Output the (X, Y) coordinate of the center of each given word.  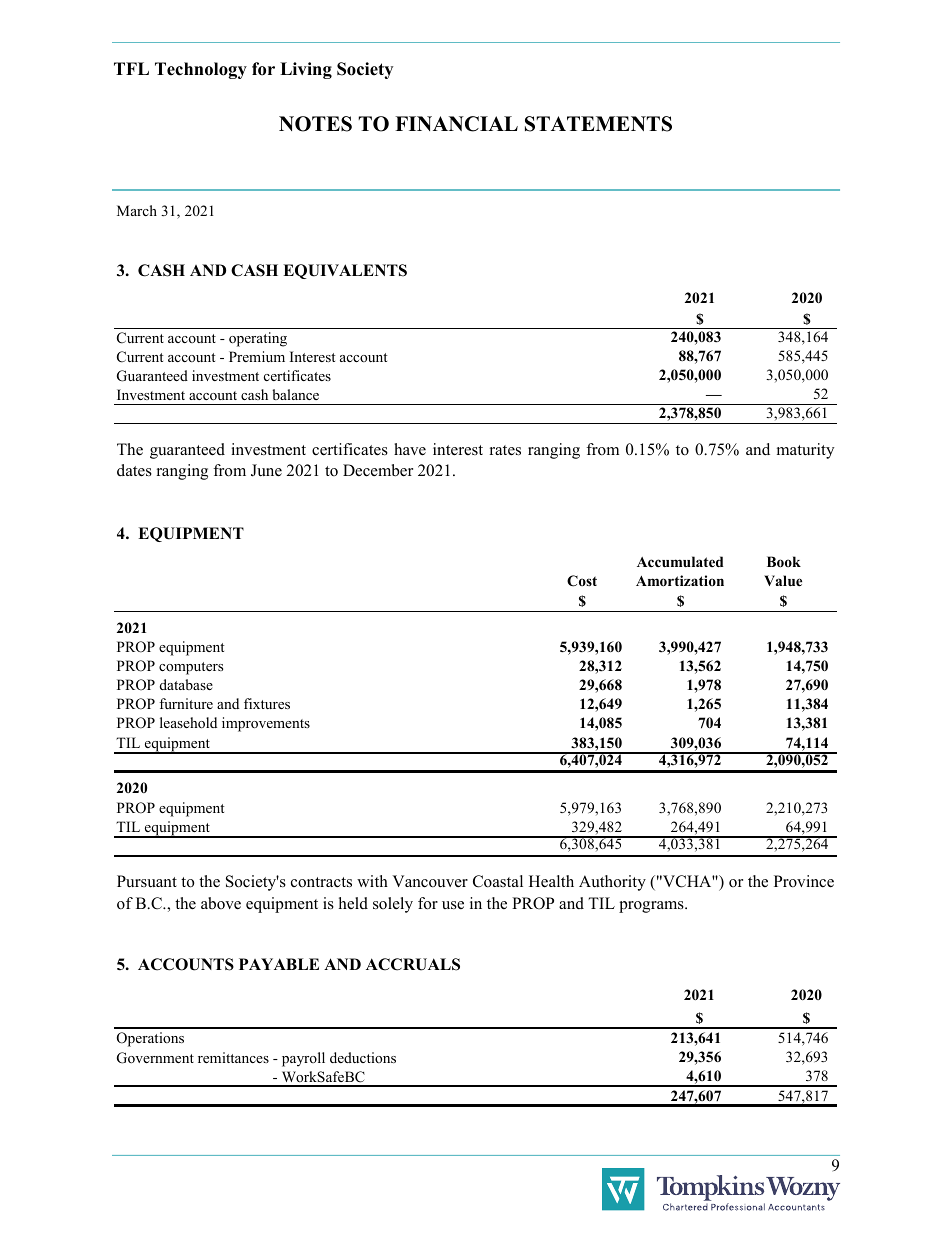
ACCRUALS (413, 964)
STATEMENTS (598, 124)
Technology (201, 70)
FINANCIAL (456, 124)
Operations (150, 1039)
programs (652, 907)
